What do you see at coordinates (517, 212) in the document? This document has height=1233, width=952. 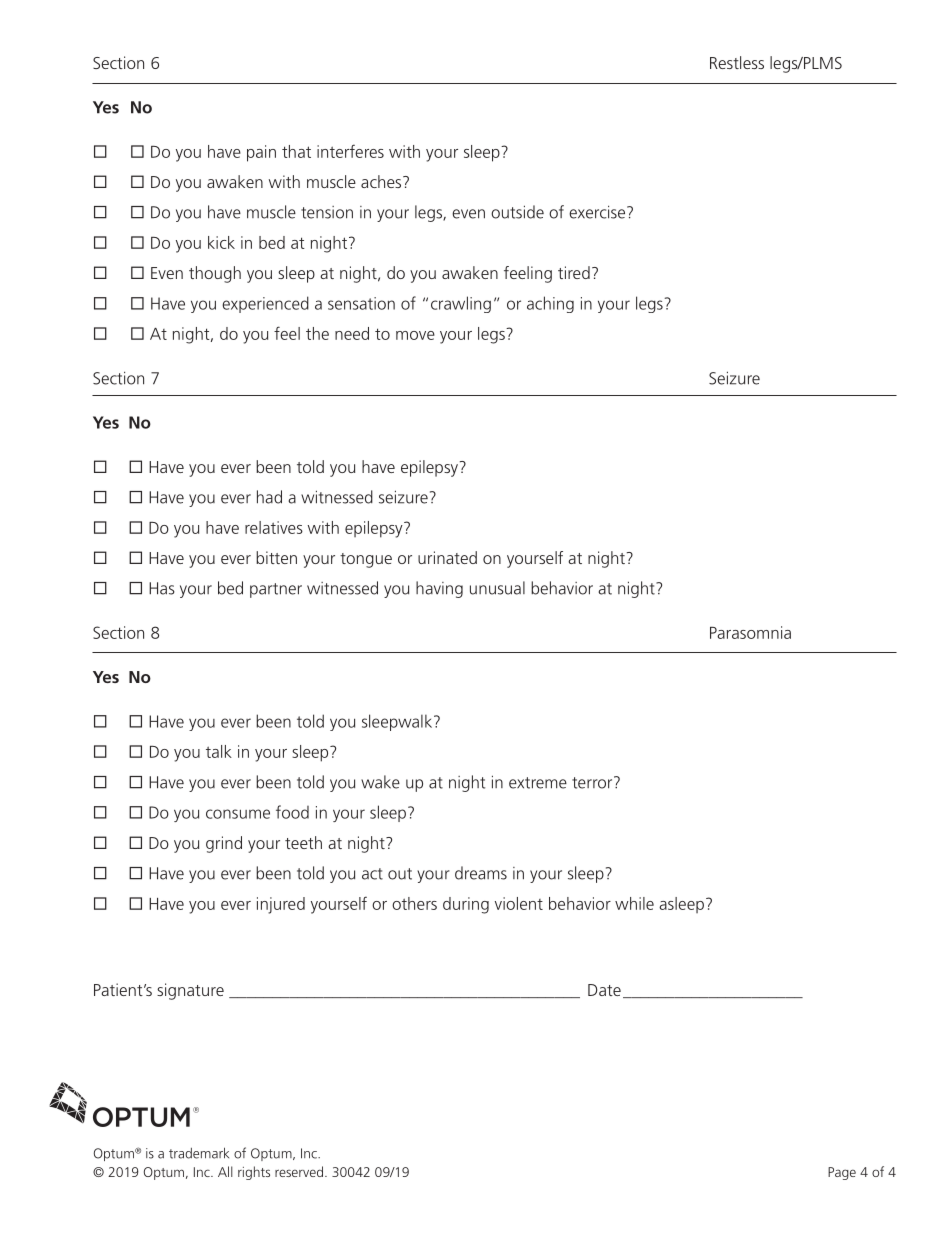 I see `outside` at bounding box center [517, 212].
